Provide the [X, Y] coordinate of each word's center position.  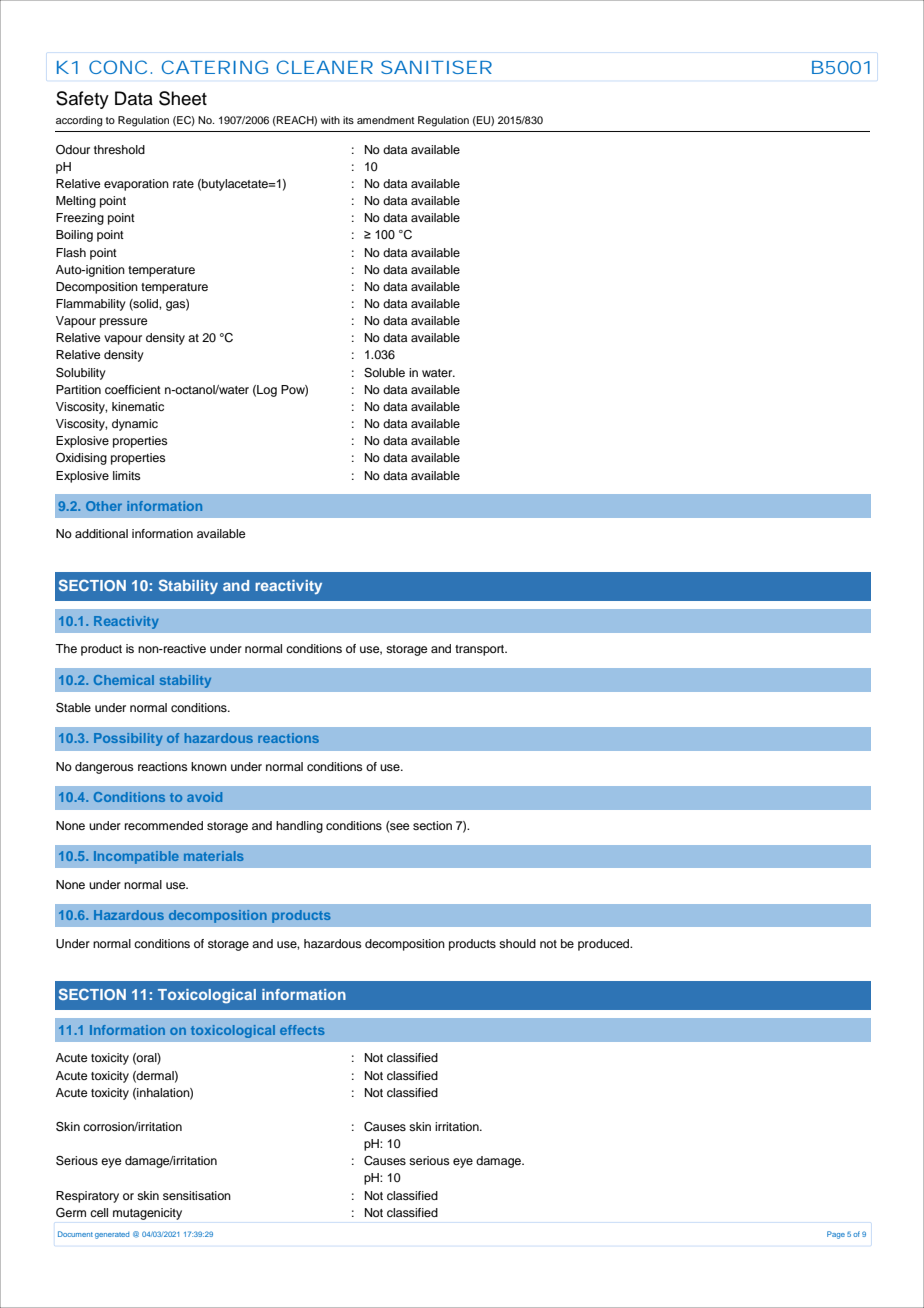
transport [481, 650]
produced [605, 945]
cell [99, 1212]
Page [836, 1235]
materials [214, 856]
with [330, 120]
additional [101, 533]
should [517, 943]
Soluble [384, 373]
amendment [385, 120]
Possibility [128, 739]
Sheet [183, 98]
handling [299, 827]
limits [127, 475]
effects [302, 1030]
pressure [123, 323]
